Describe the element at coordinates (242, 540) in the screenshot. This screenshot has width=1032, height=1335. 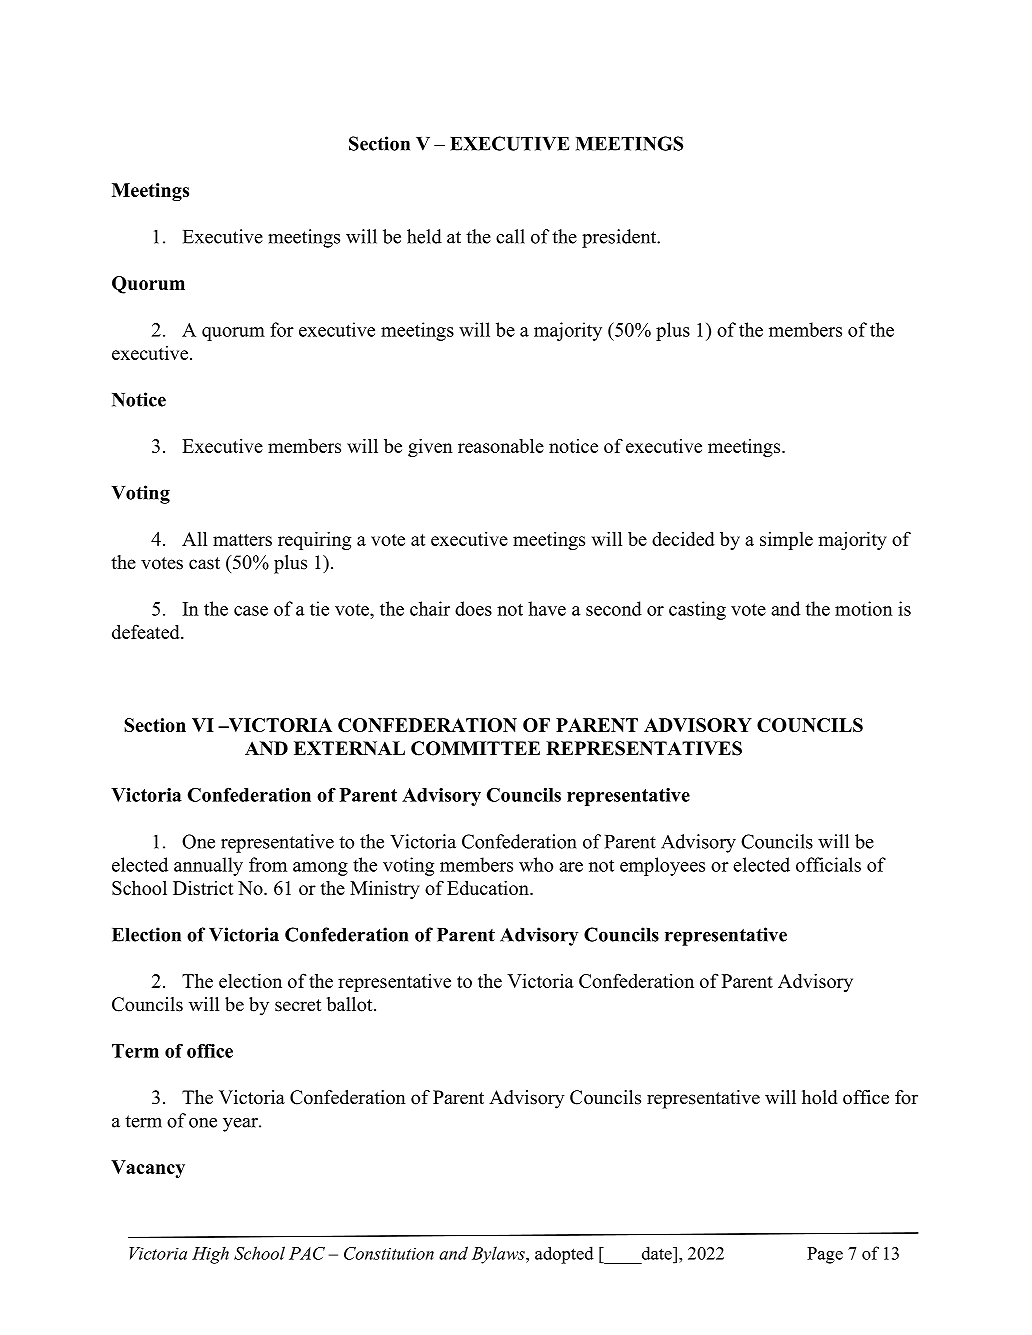
I see `matters` at that location.
